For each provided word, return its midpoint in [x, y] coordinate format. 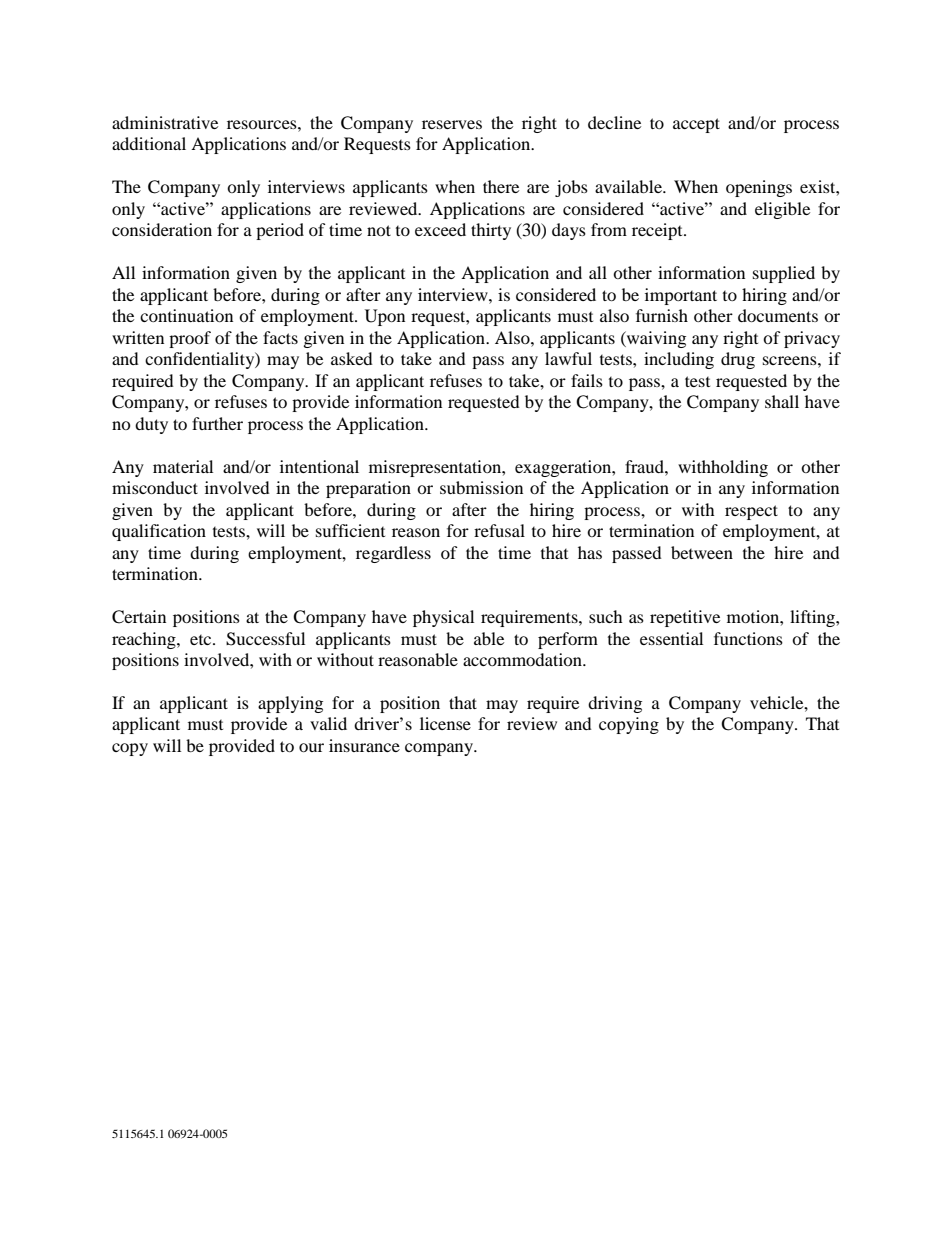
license [445, 723]
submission [481, 487]
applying [290, 704]
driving [615, 704]
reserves [452, 124]
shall [782, 401]
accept [696, 125]
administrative [165, 122]
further [217, 423]
